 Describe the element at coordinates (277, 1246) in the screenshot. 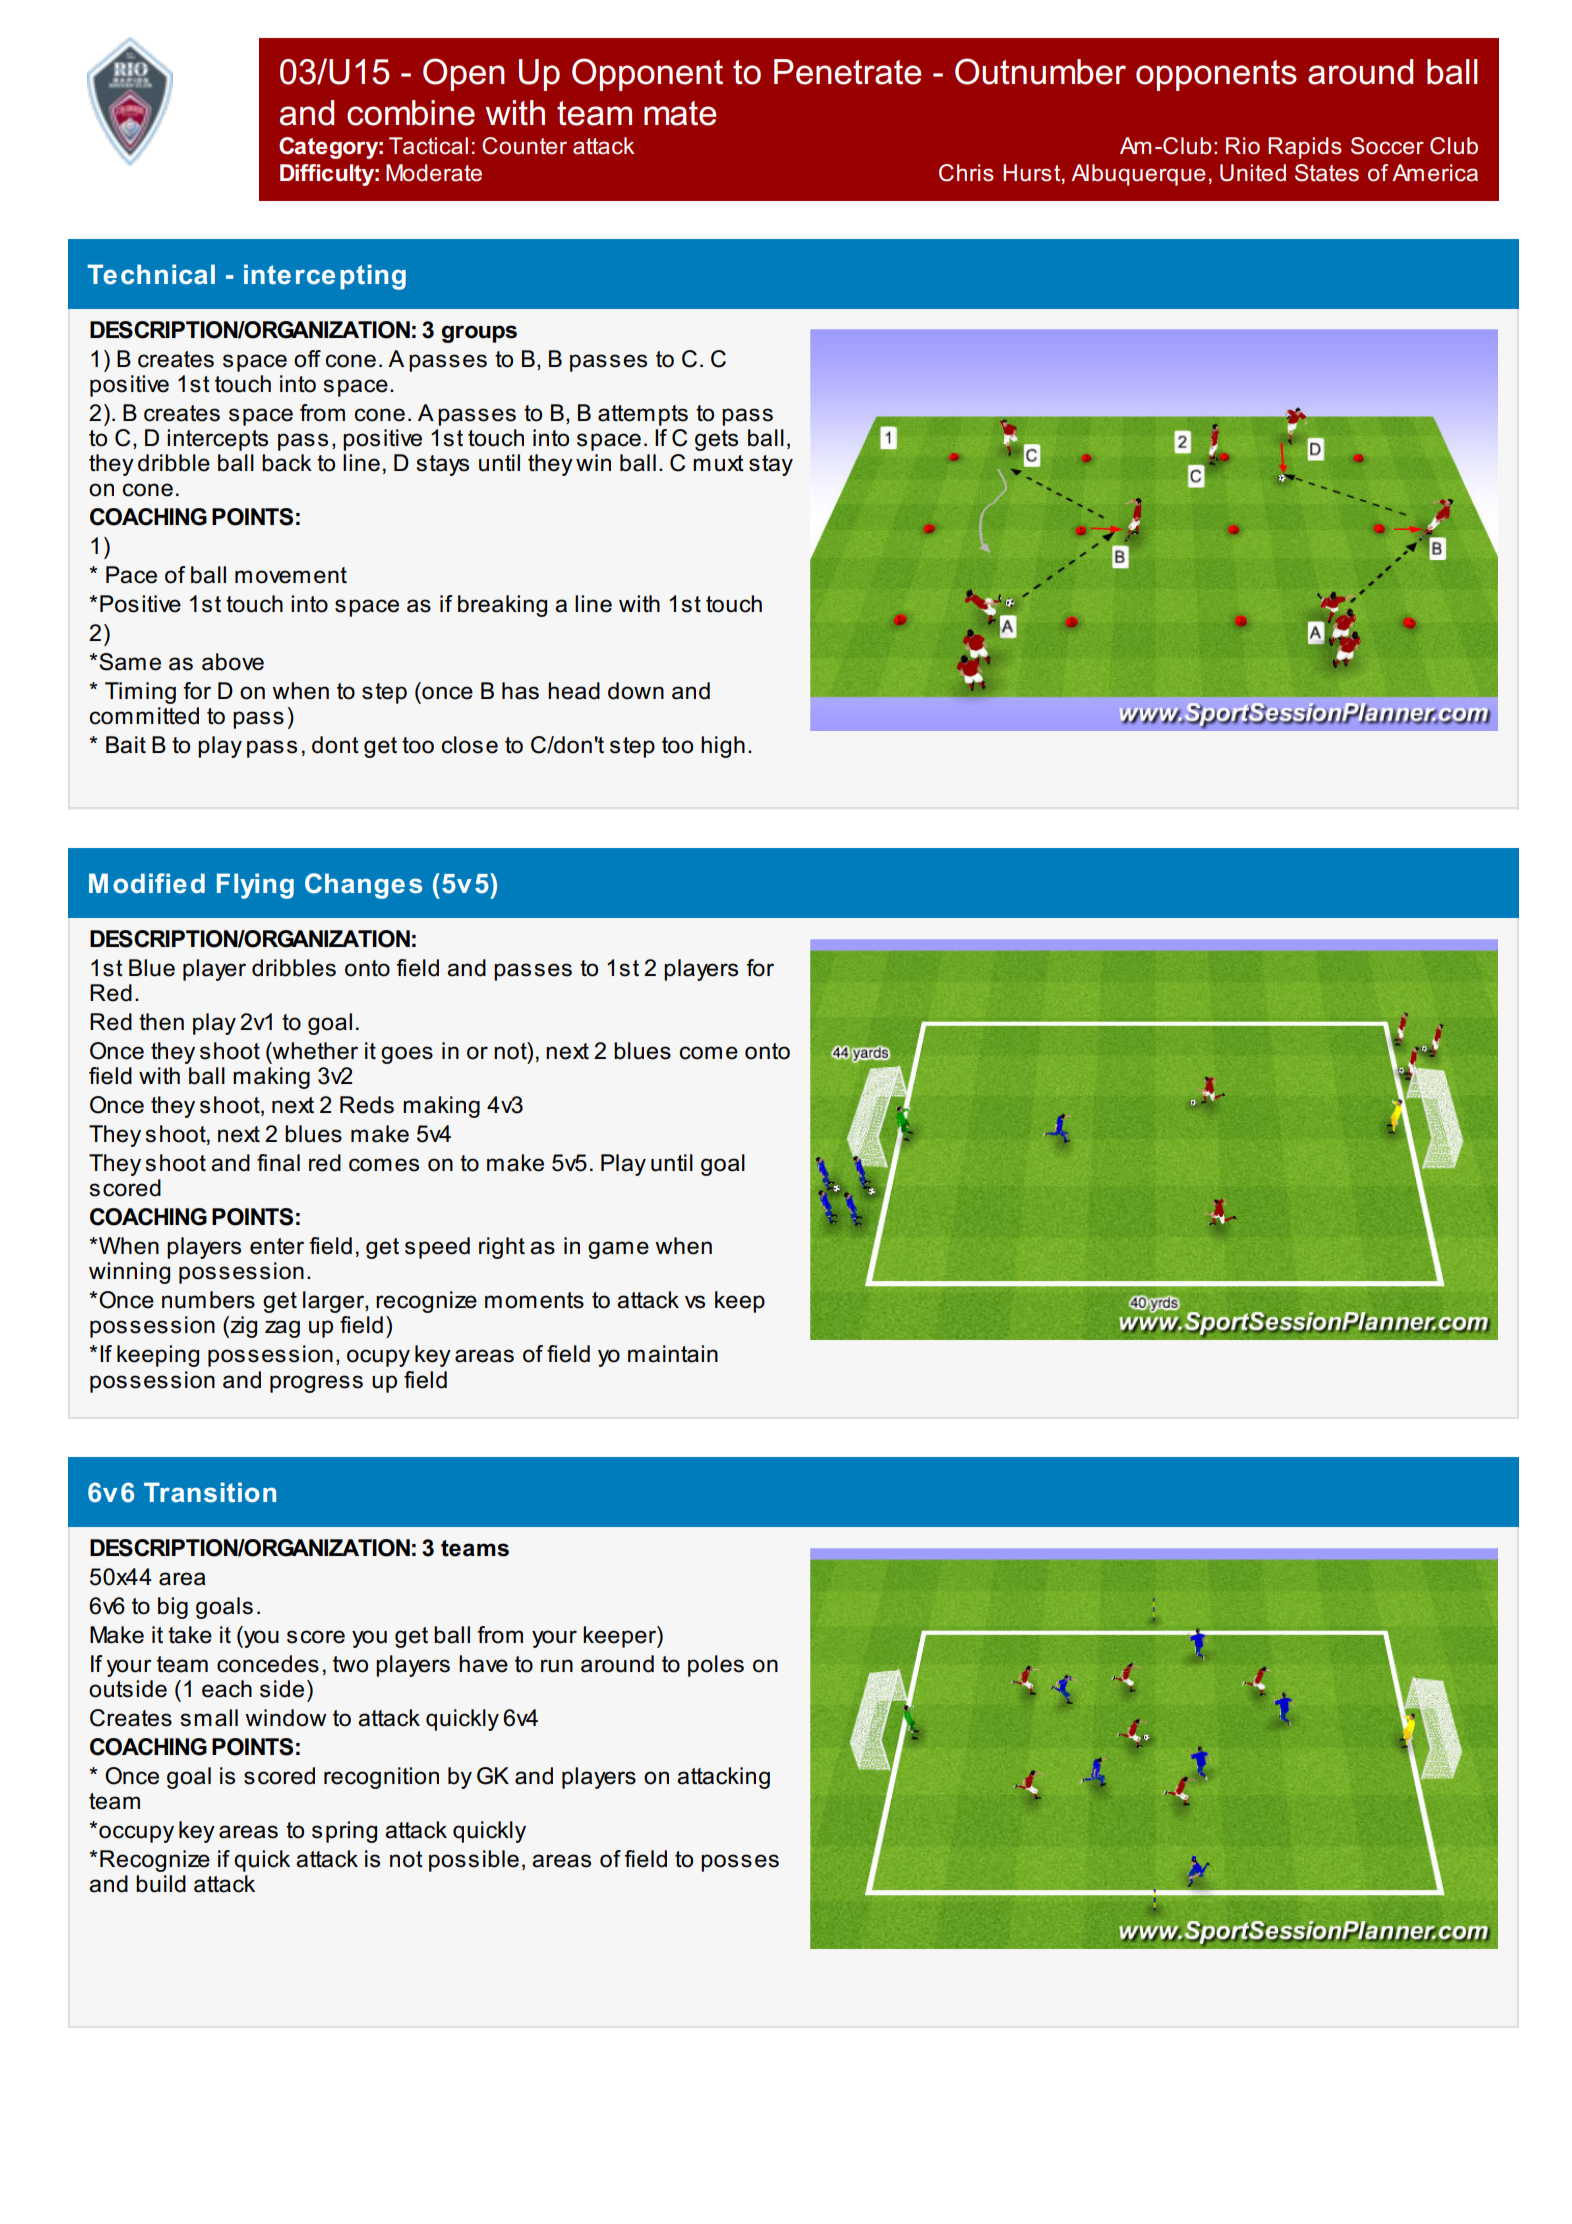

I see `enter` at that location.
